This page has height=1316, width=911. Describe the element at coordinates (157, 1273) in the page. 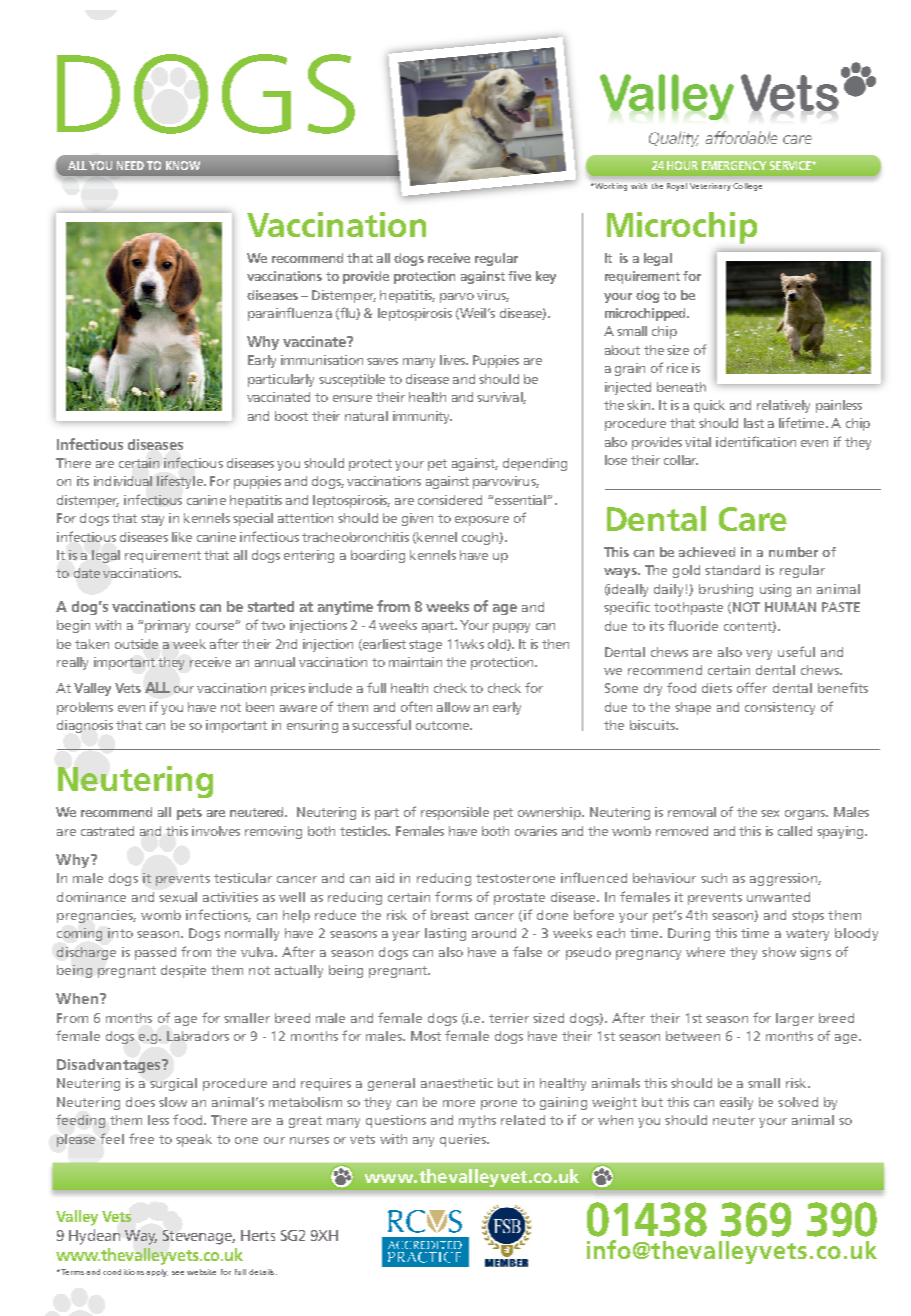

I see `apply` at that location.
